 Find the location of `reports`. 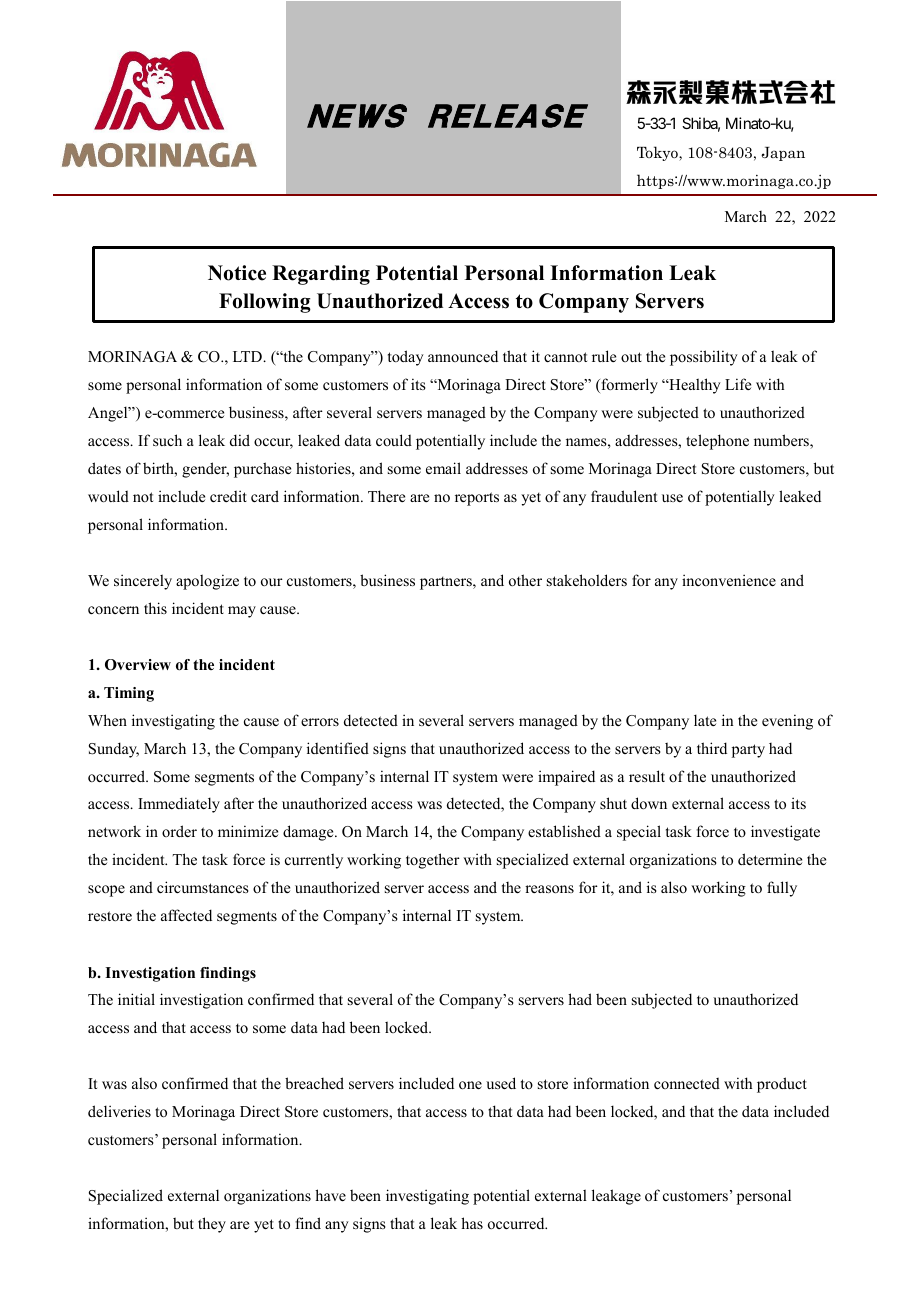

reports is located at coordinates (477, 499).
